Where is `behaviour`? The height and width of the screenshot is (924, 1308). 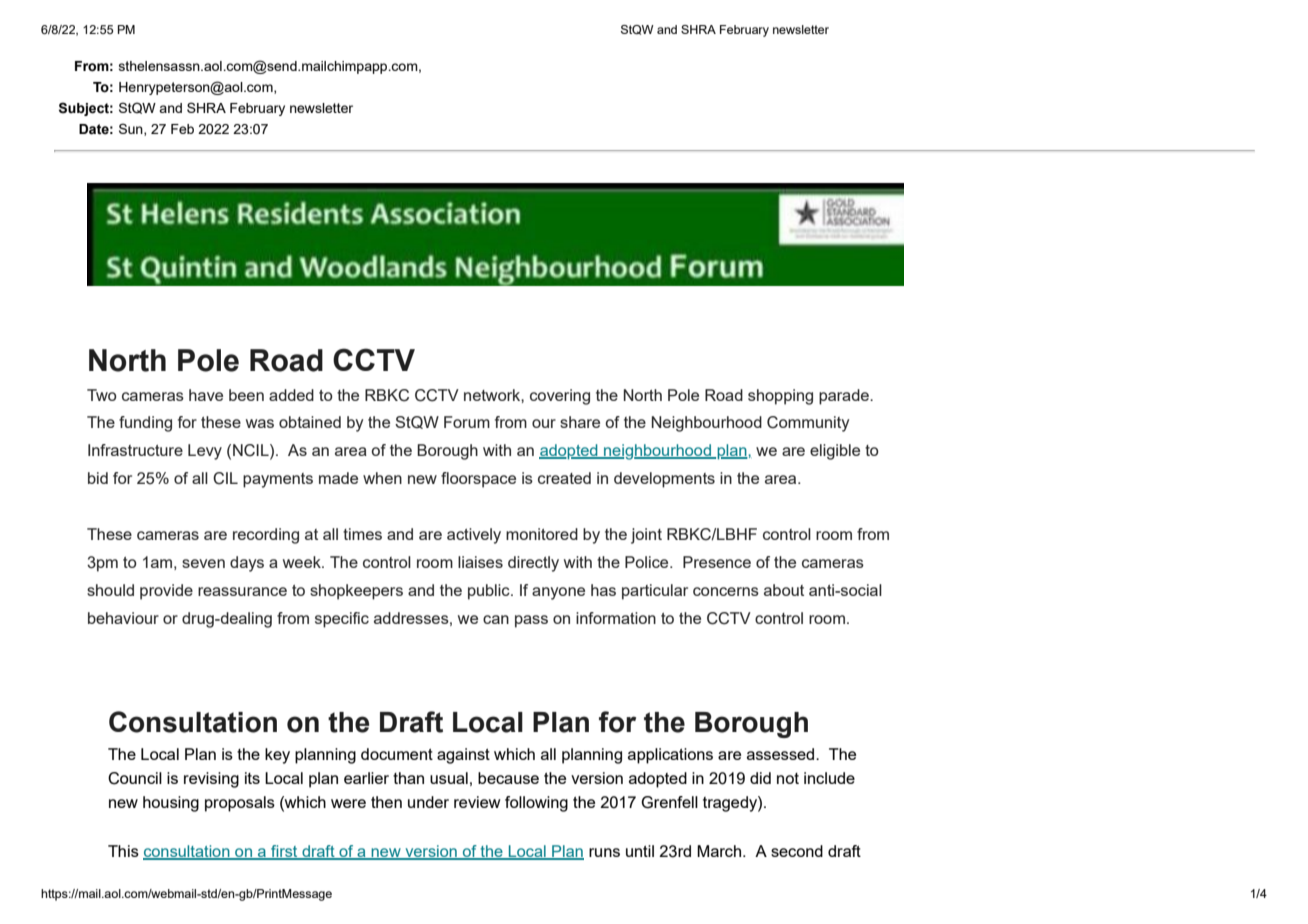 behaviour is located at coordinates (123, 618).
